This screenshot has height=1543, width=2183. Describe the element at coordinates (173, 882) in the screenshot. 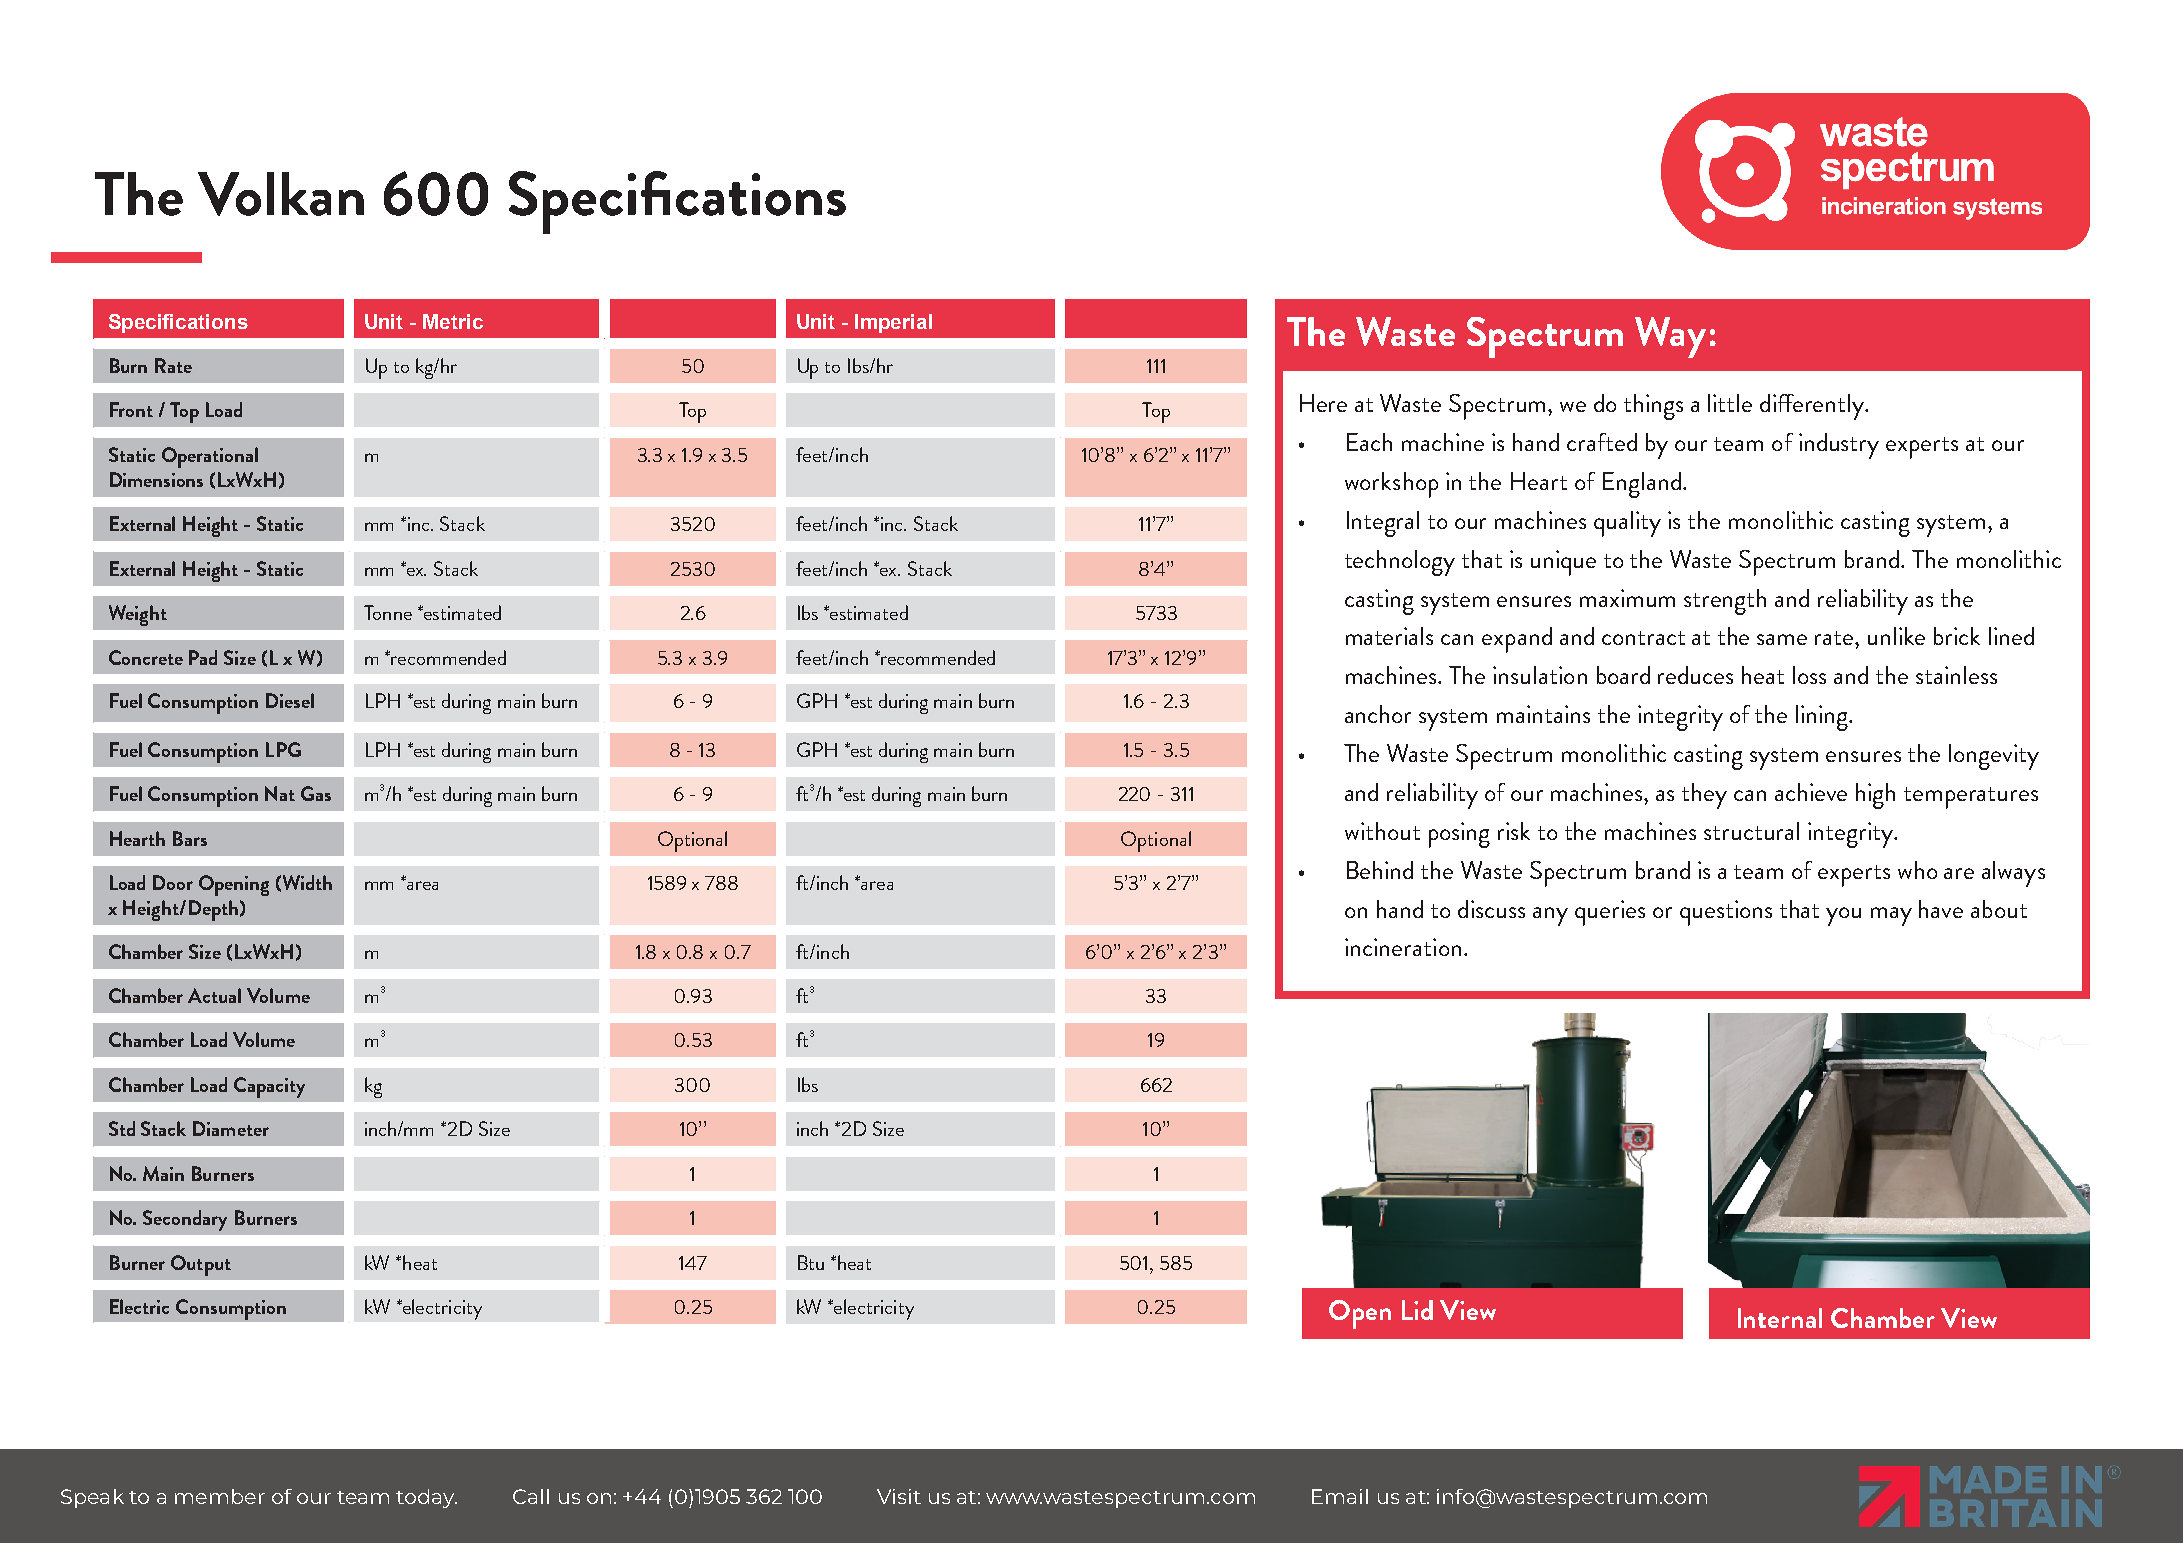

I see `Door` at that location.
